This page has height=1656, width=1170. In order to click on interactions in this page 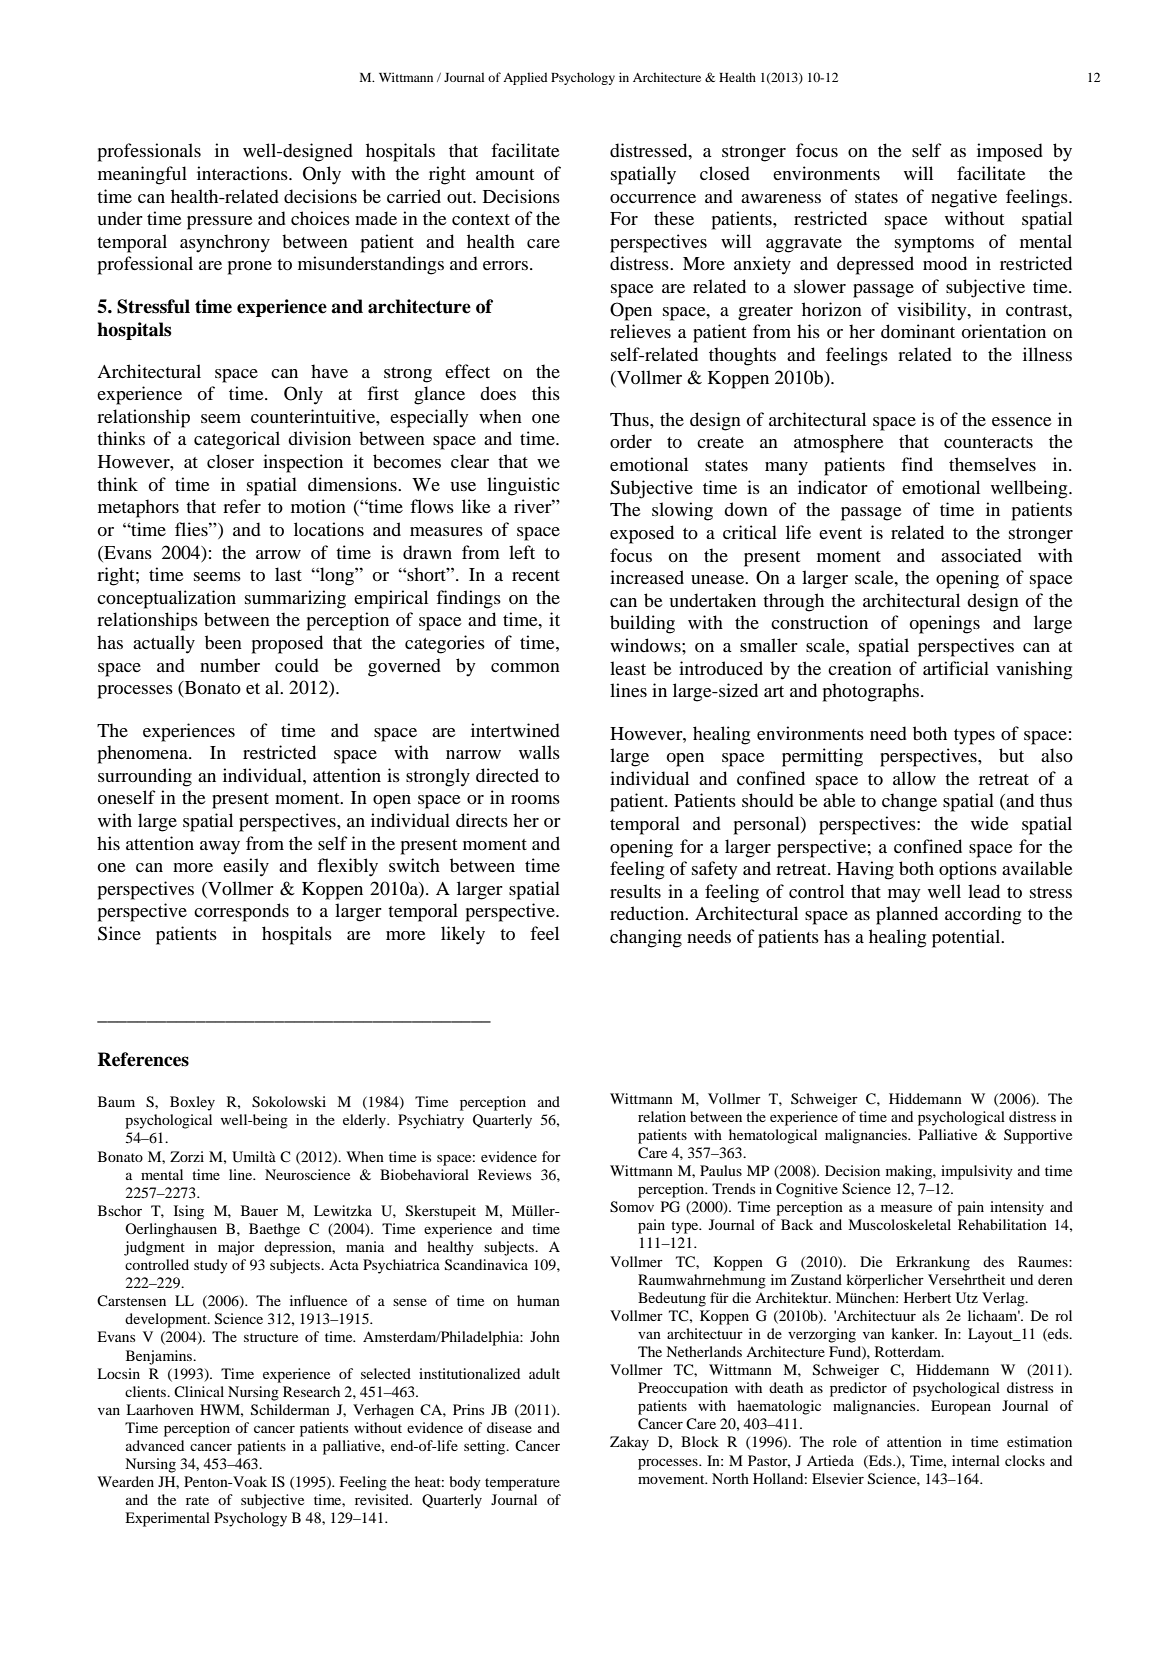, I will do `click(243, 173)`.
